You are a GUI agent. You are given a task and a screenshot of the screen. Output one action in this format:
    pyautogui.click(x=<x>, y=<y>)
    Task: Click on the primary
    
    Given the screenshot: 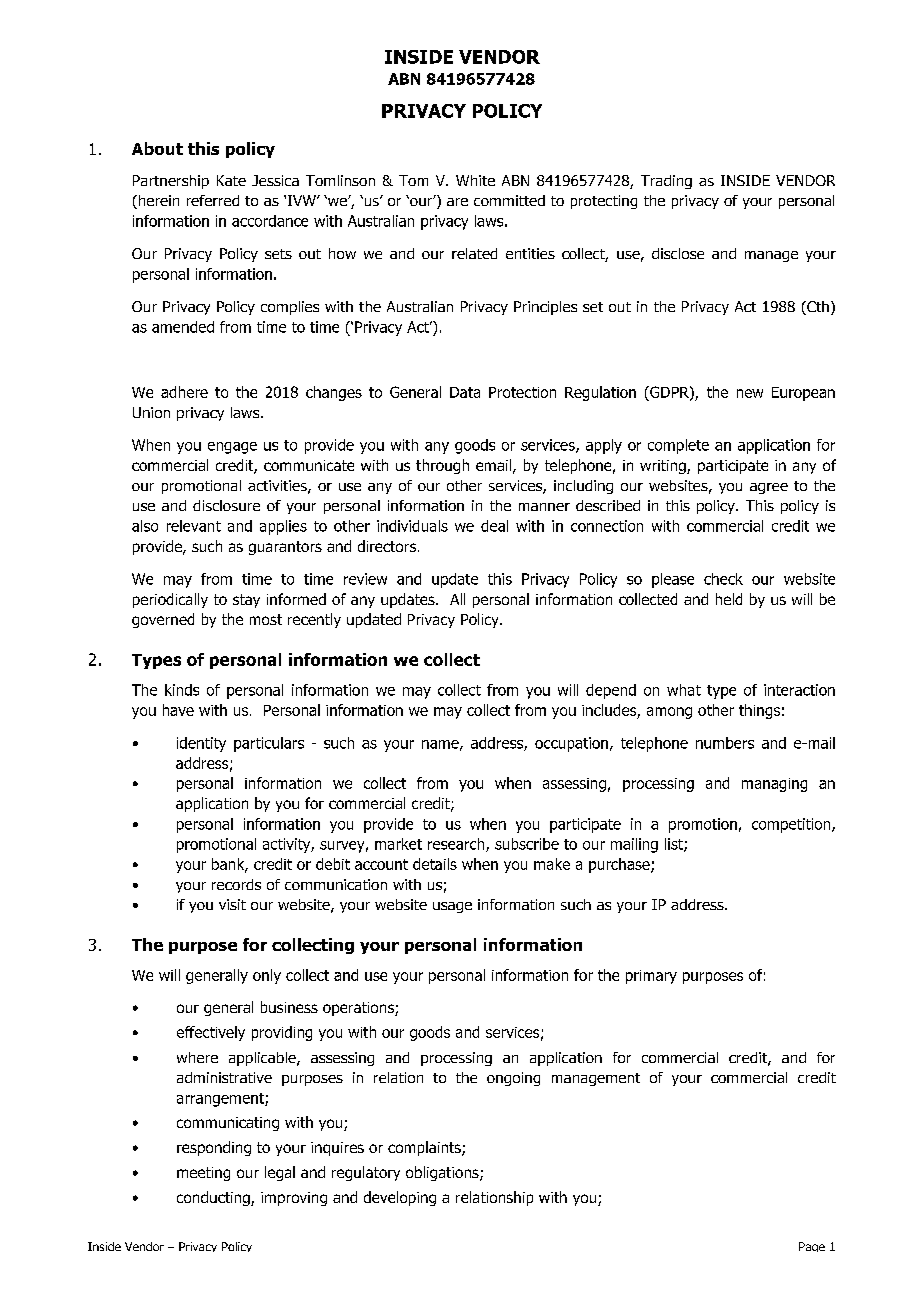 What is the action you would take?
    pyautogui.click(x=651, y=977)
